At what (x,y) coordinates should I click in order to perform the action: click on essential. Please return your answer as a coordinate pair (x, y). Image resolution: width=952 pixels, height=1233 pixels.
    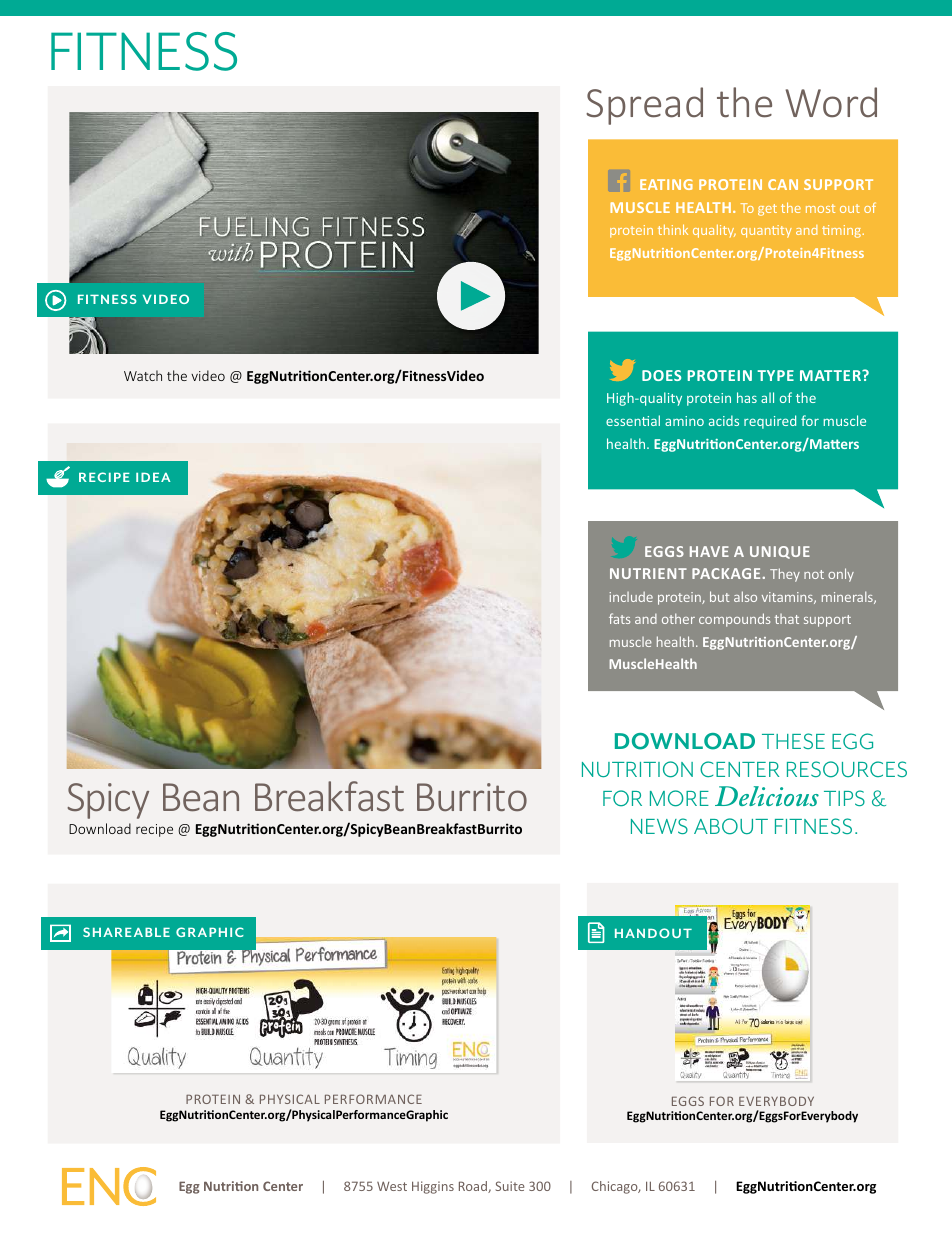
    Looking at the image, I should click on (633, 420).
